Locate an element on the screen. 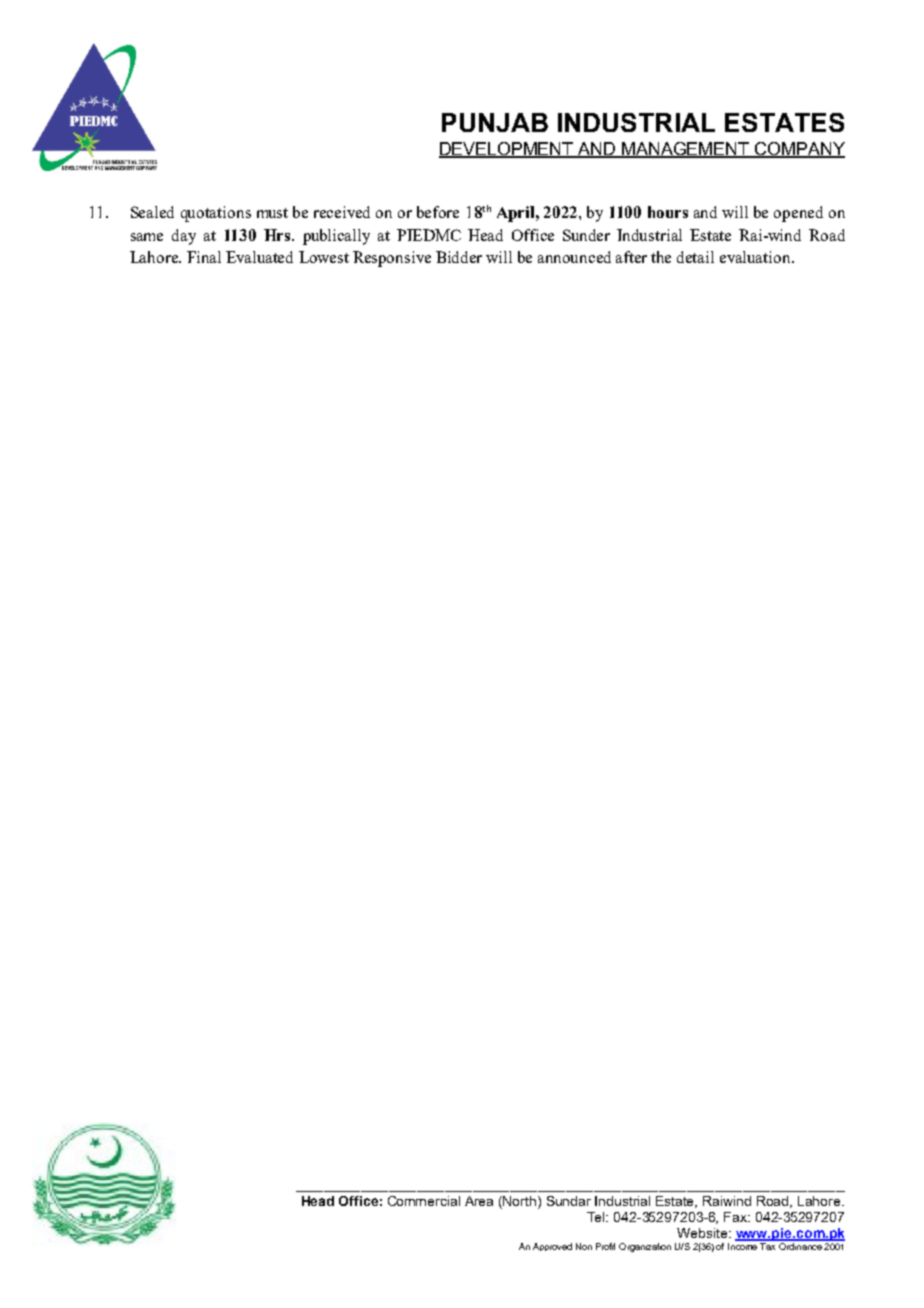 This screenshot has width=924, height=1308. MANAGEMENT is located at coordinates (686, 149).
